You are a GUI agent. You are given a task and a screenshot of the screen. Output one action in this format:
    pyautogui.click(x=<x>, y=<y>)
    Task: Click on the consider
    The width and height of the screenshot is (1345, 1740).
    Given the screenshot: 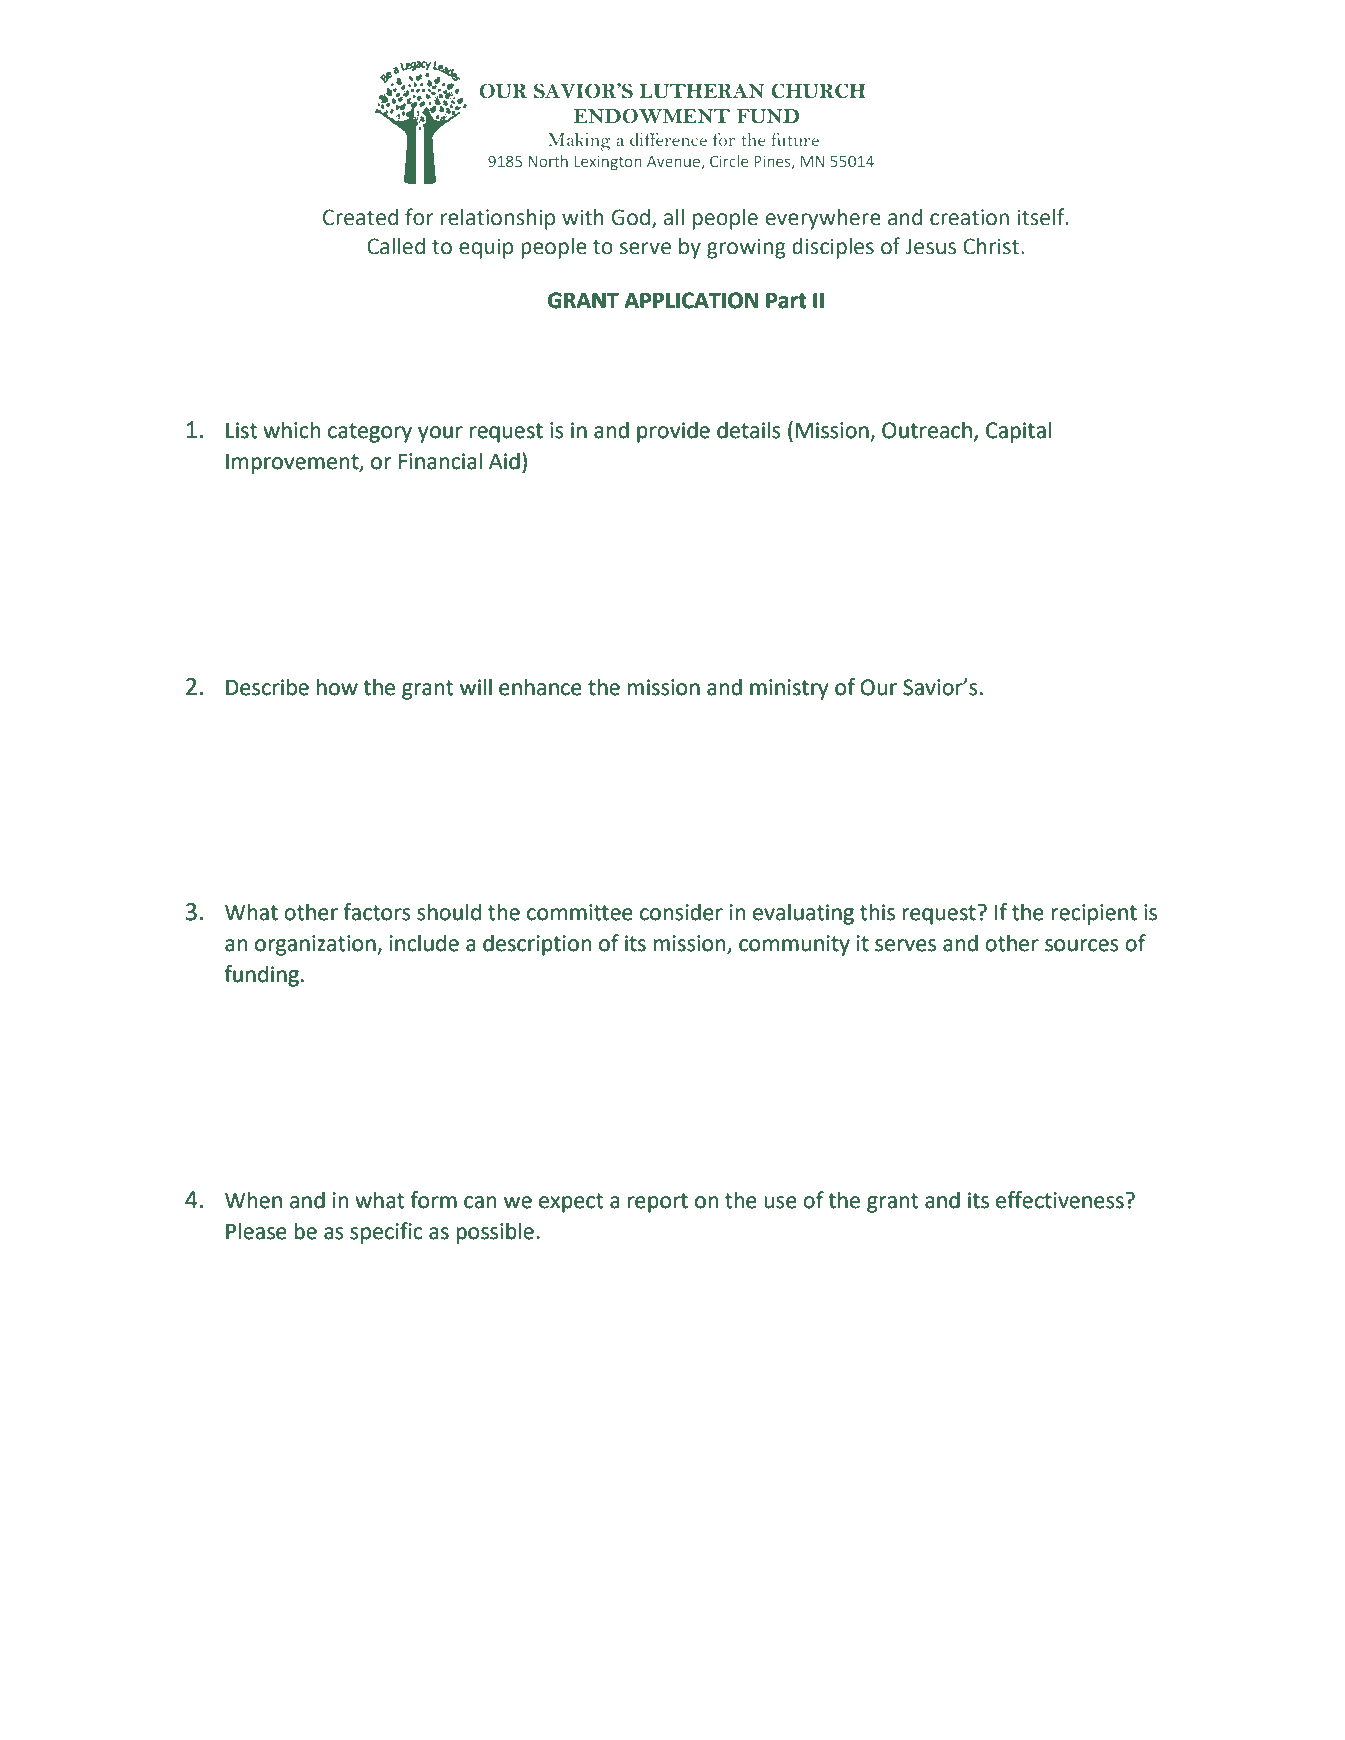 What is the action you would take?
    pyautogui.click(x=681, y=912)
